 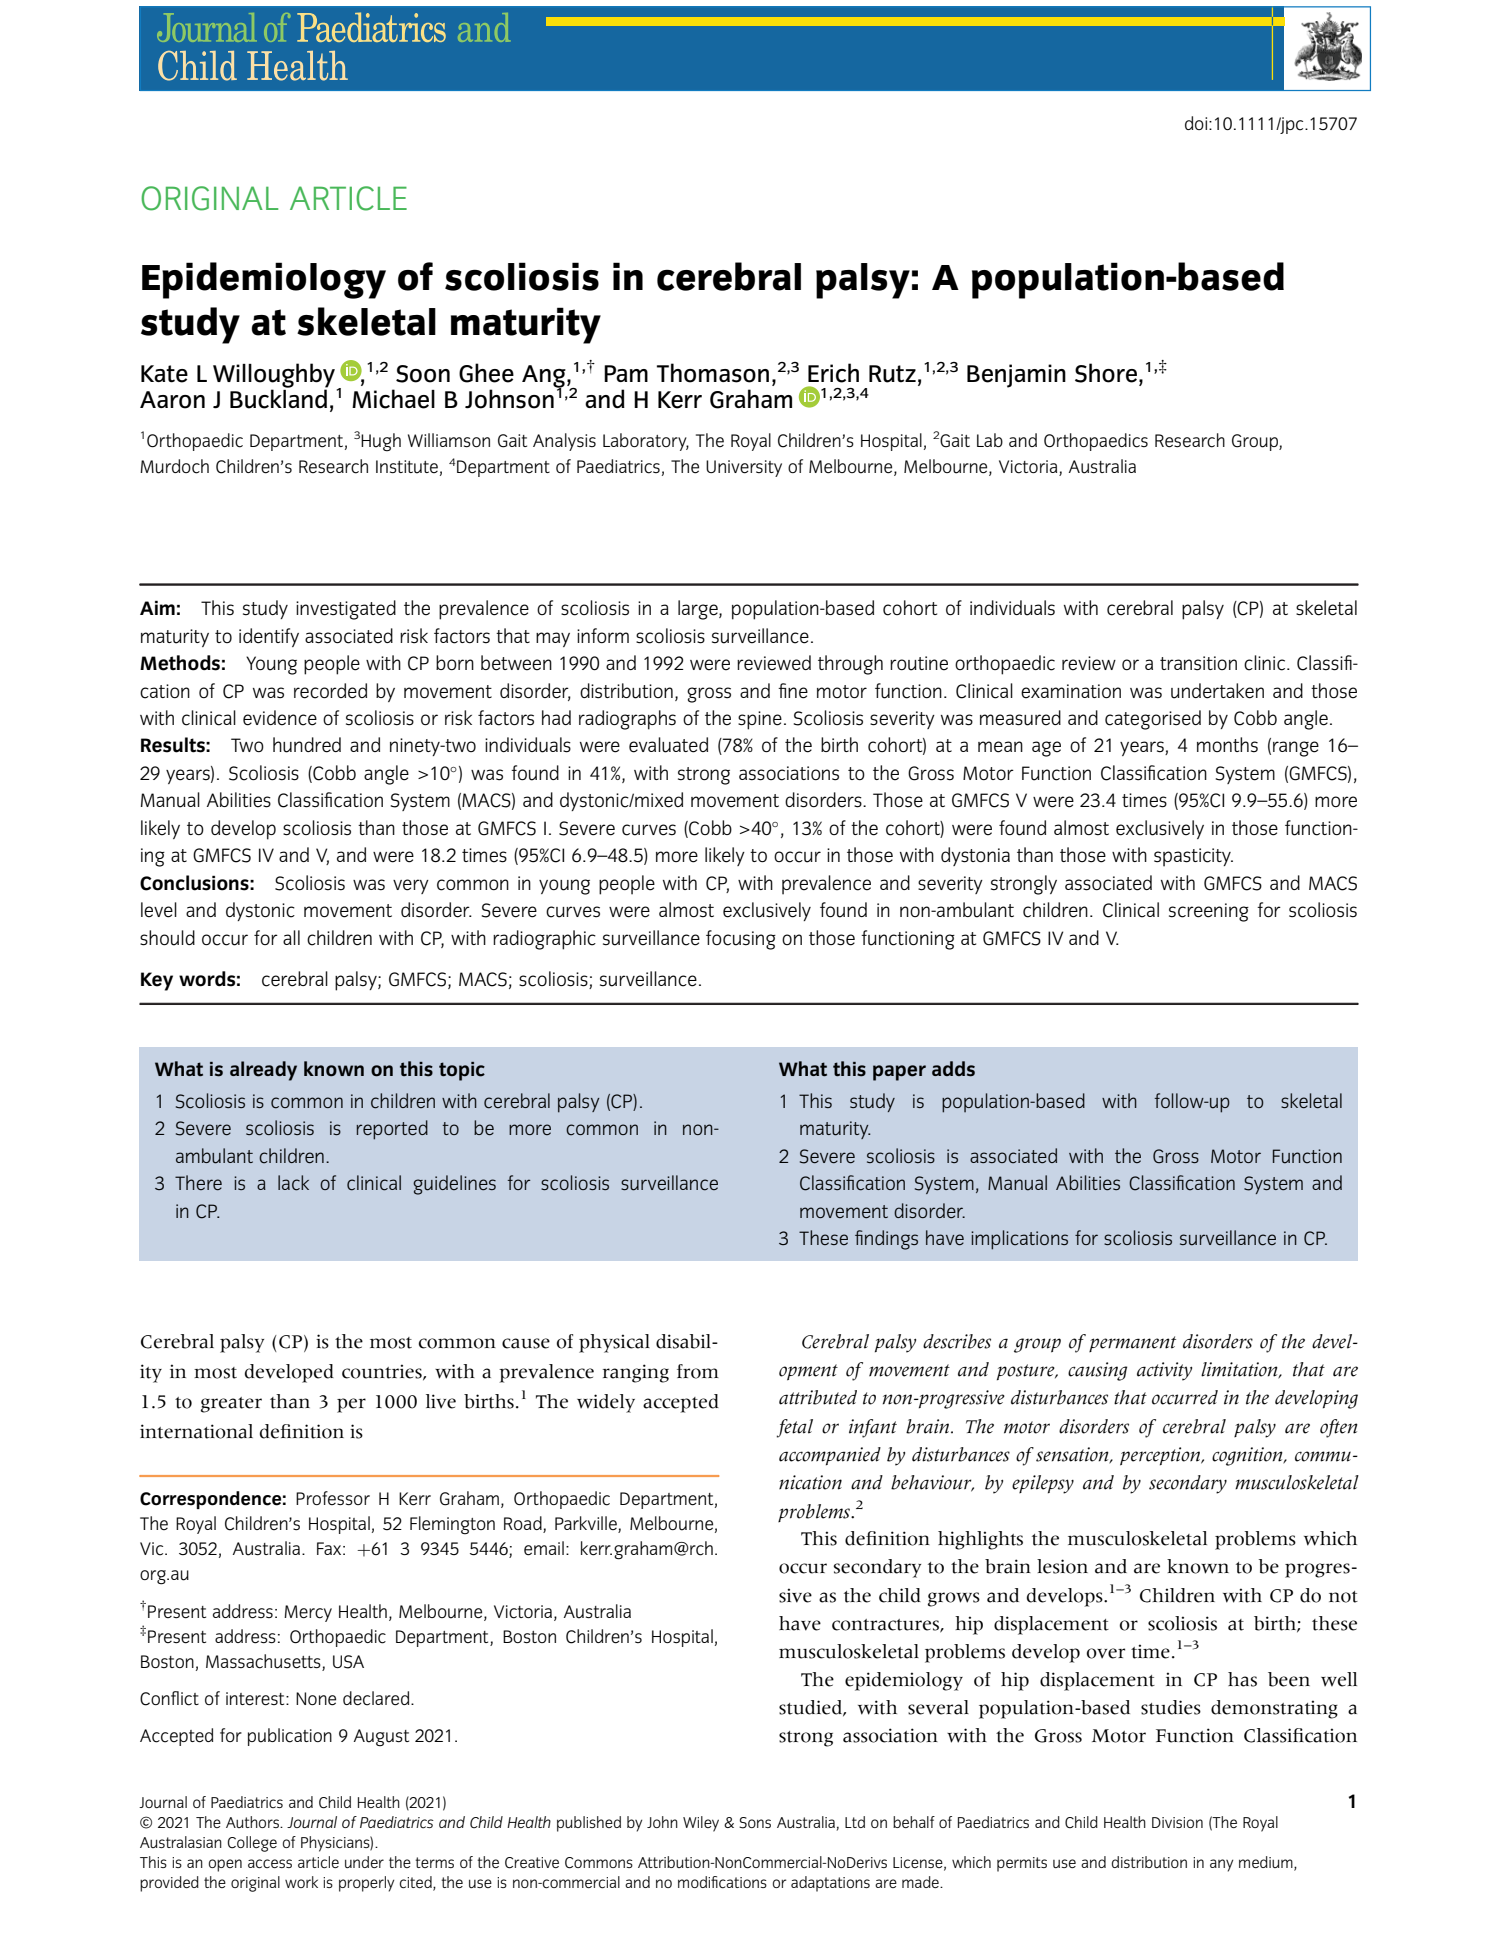 I want to click on paper, so click(x=899, y=1073).
